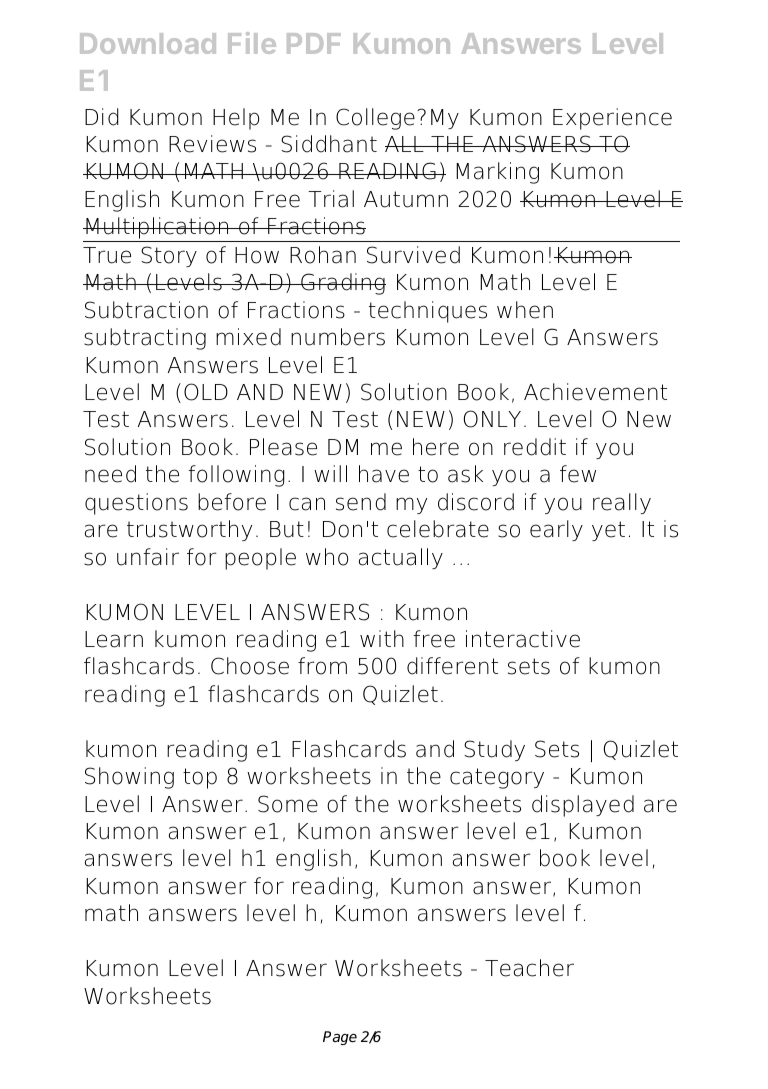  What do you see at coordinates (525, 310) in the page?
I see `when` at bounding box center [525, 310].
